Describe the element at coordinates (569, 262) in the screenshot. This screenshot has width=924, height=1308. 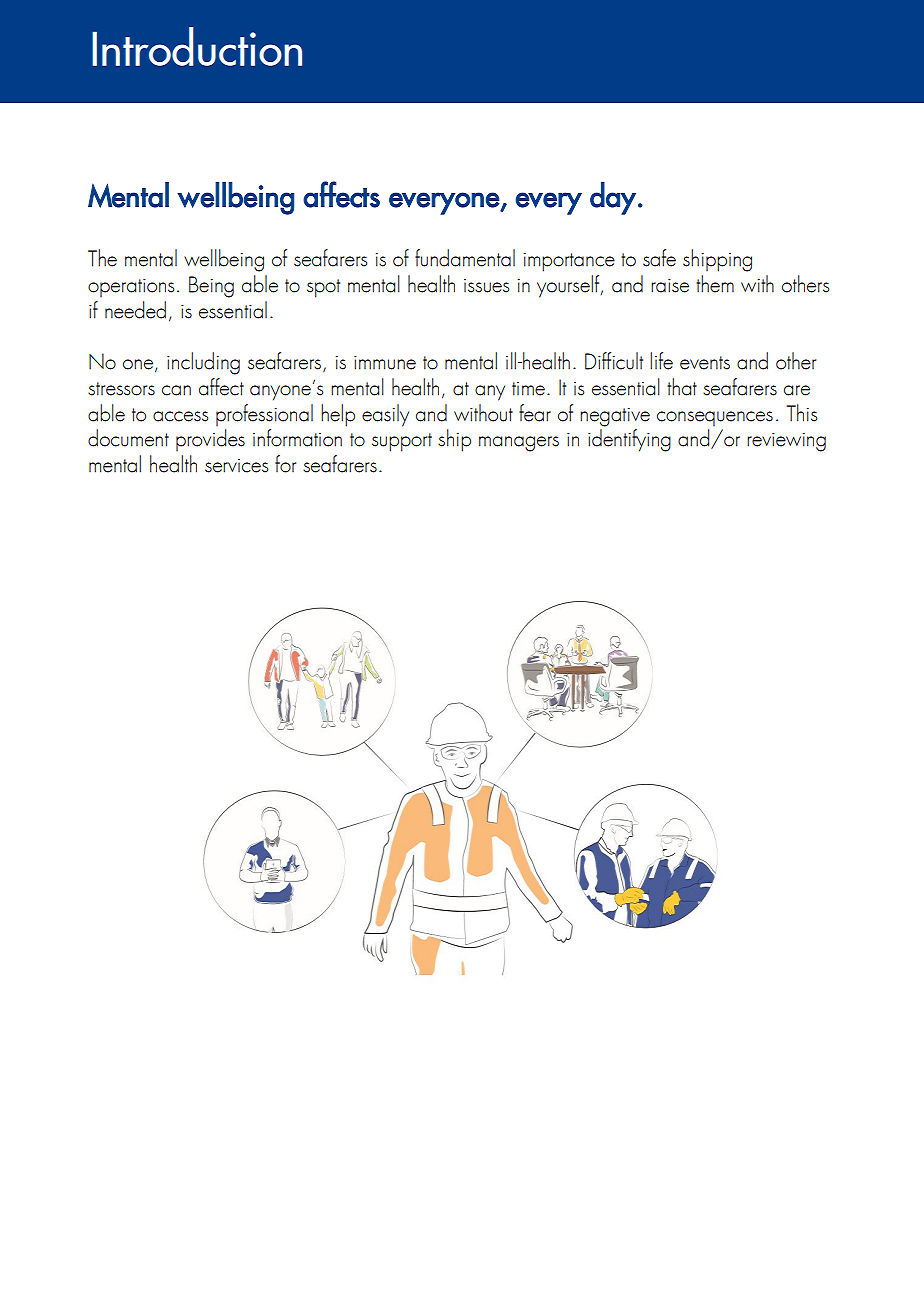
I see `importance` at that location.
